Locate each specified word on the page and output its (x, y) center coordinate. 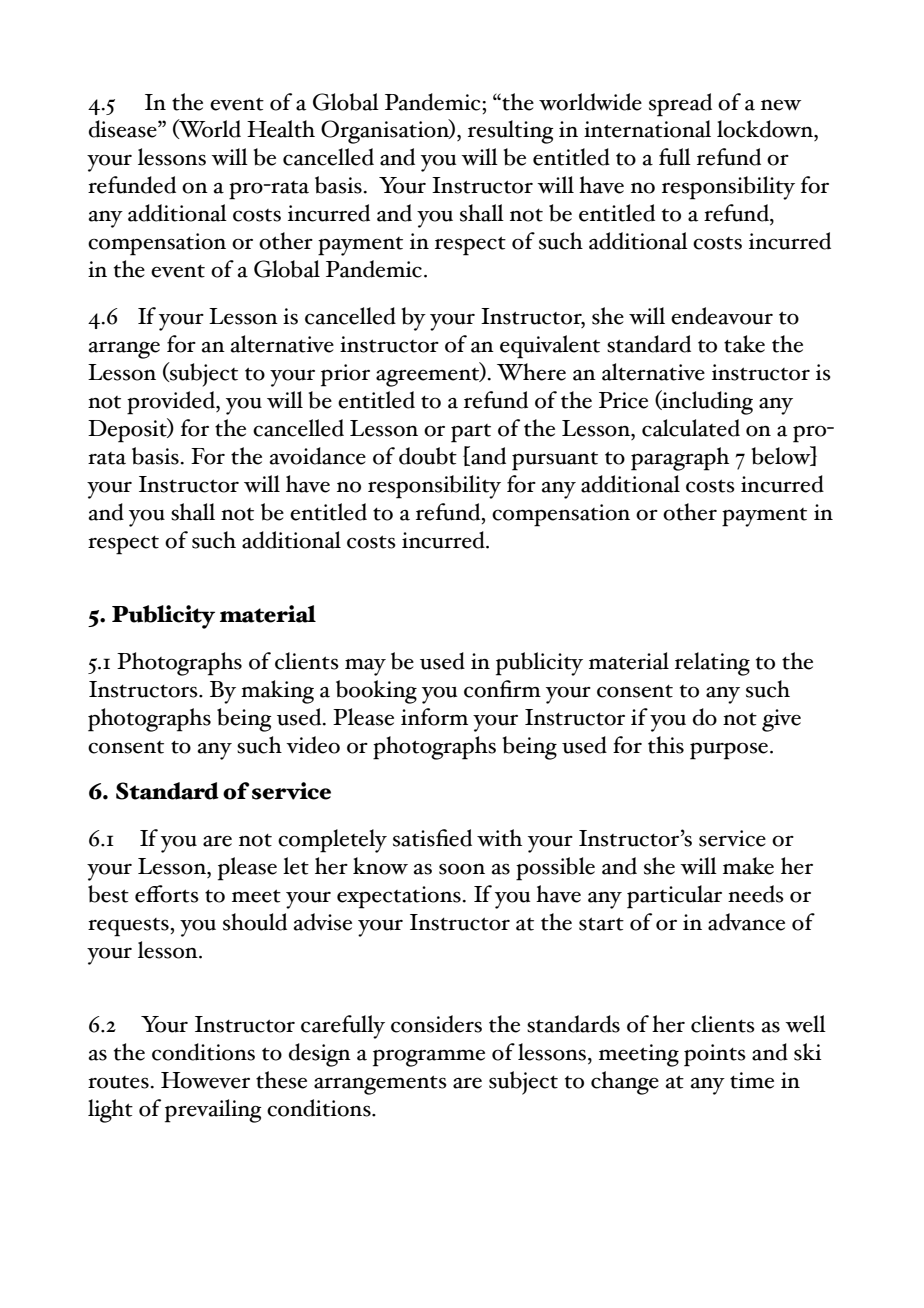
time (752, 1080)
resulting (511, 132)
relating (712, 664)
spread (680, 105)
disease (124, 129)
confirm (502, 689)
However (205, 1080)
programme (429, 1058)
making (277, 692)
